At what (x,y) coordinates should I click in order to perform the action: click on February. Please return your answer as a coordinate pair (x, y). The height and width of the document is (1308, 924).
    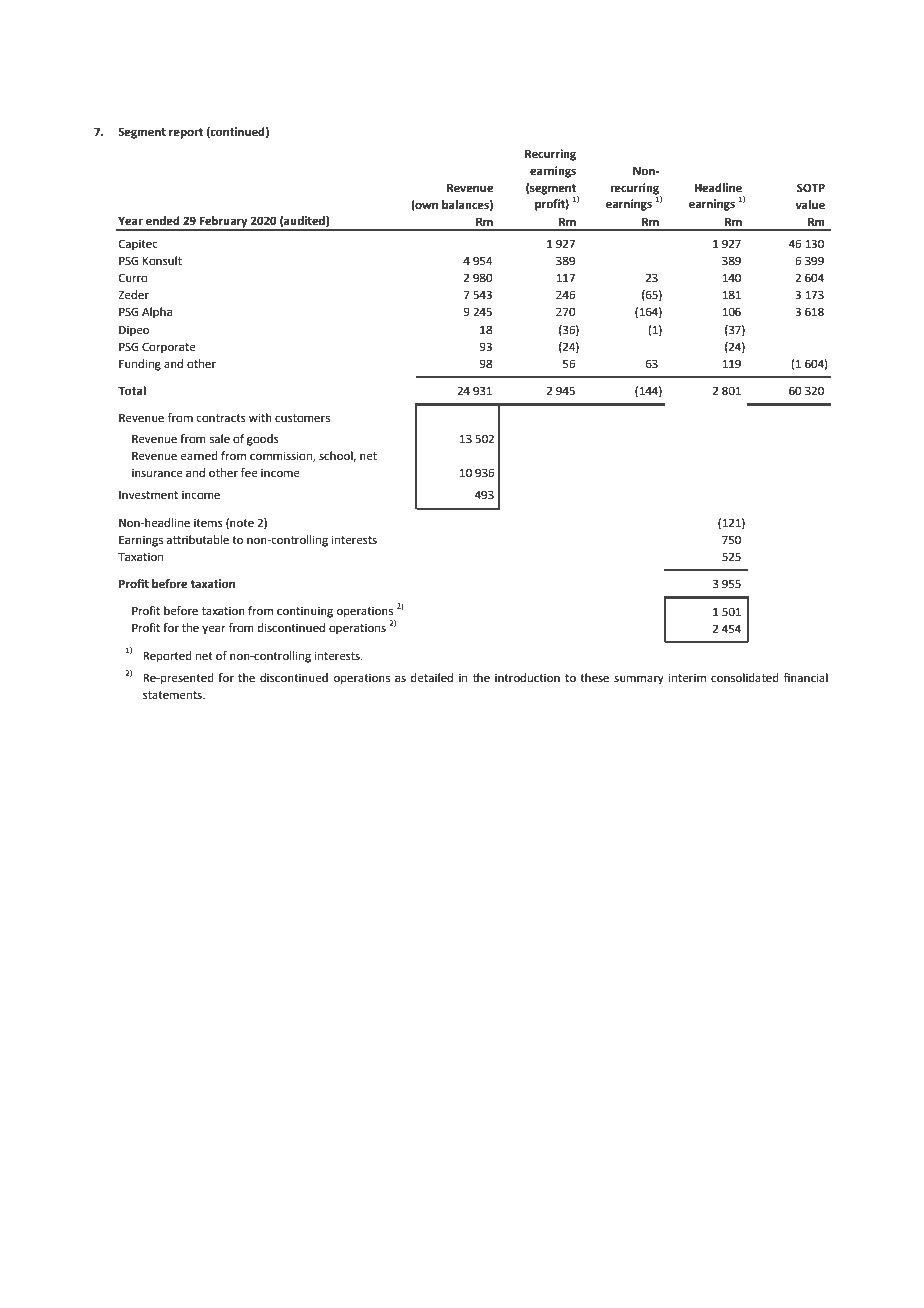
    Looking at the image, I should click on (223, 223).
